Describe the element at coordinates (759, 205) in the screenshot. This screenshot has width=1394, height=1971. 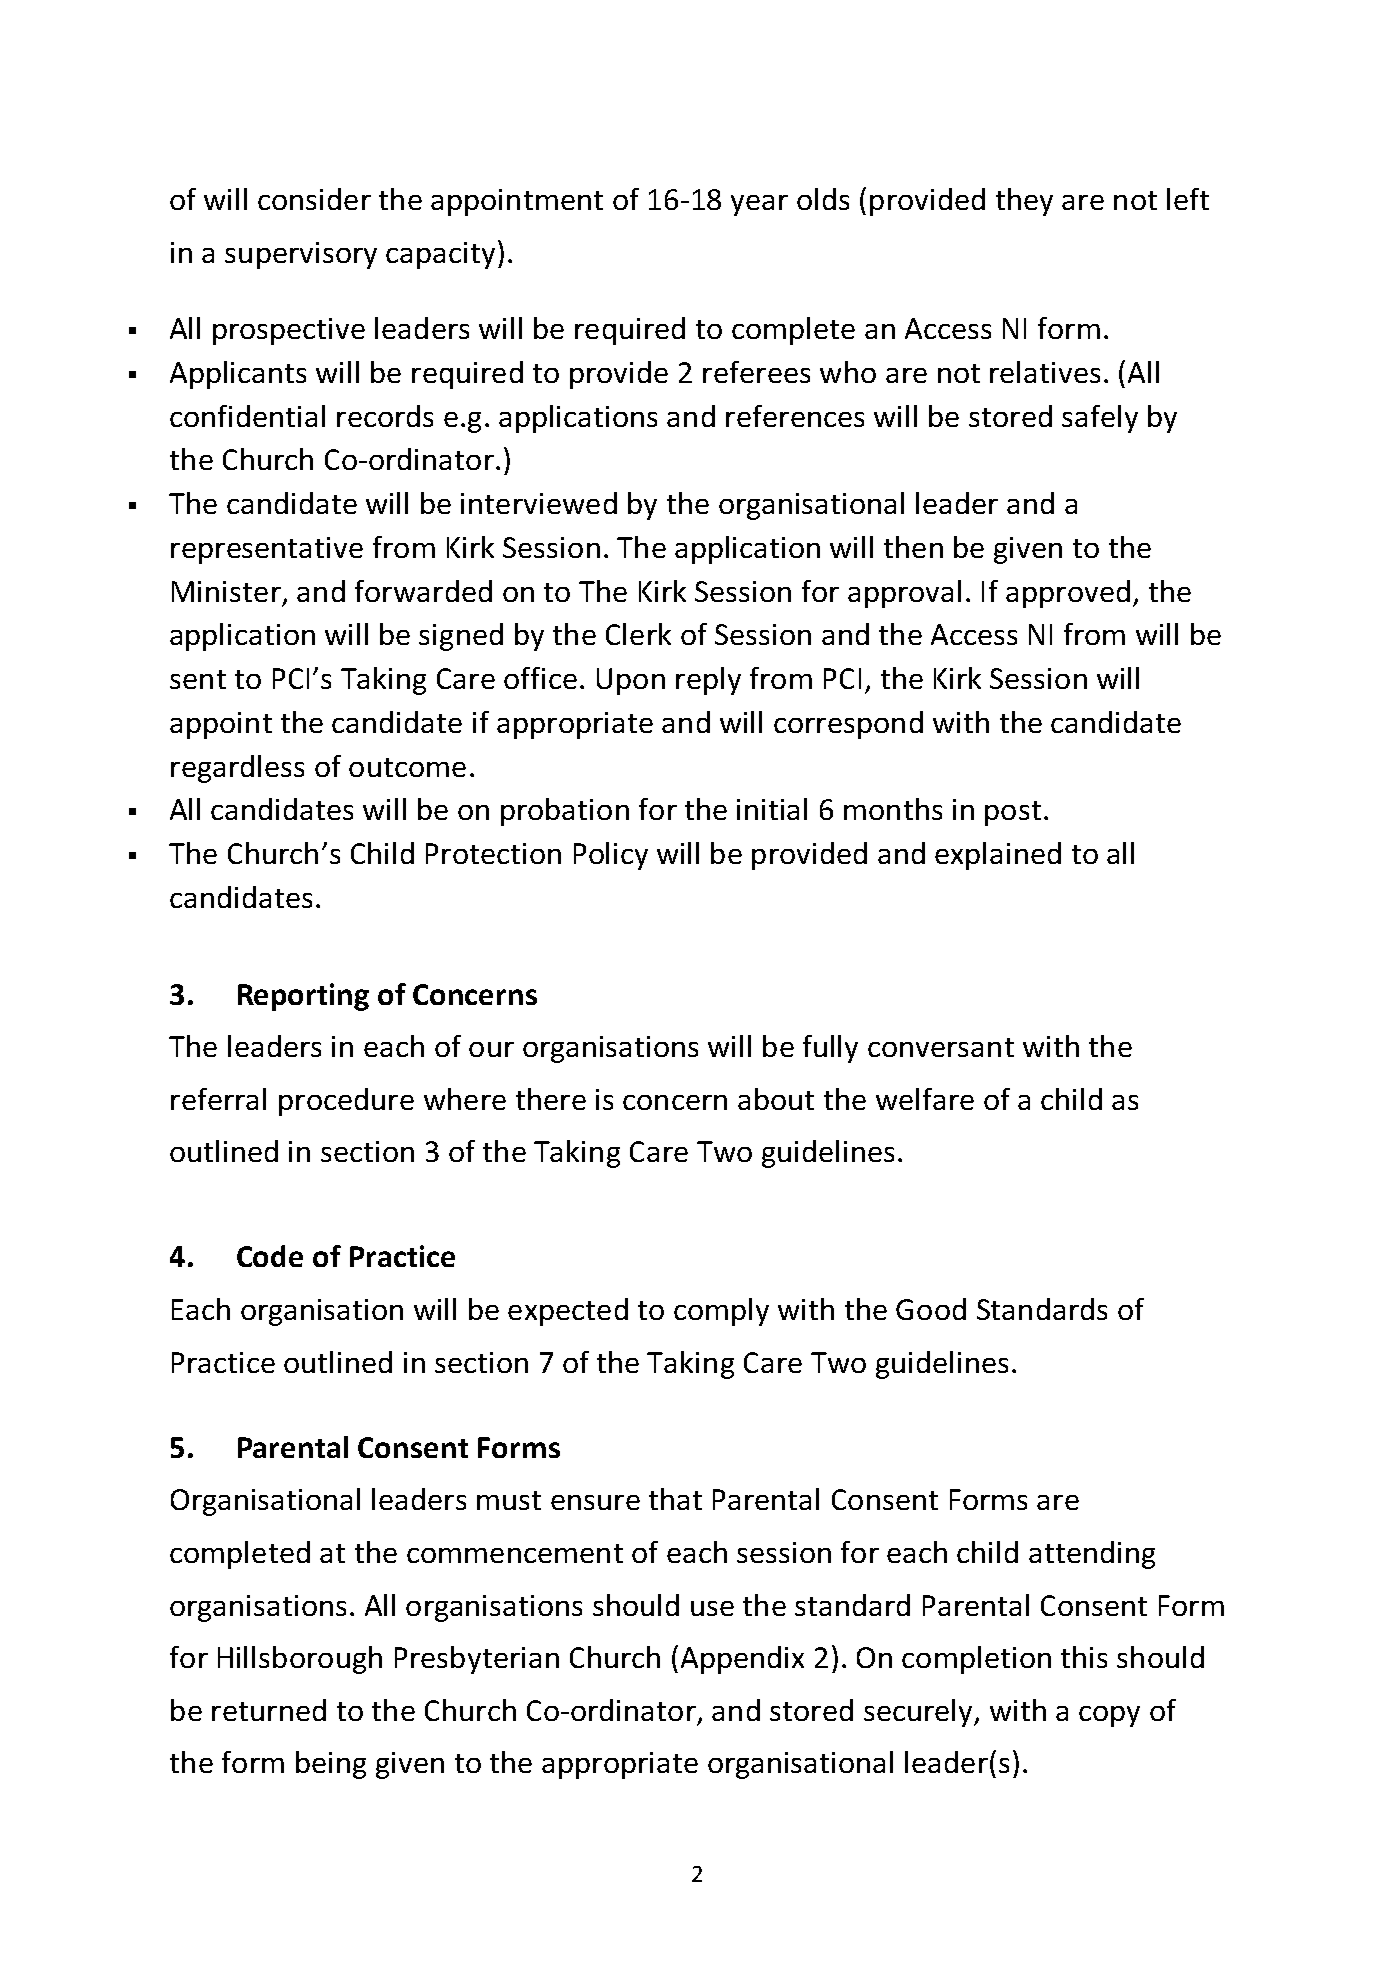
I see `year` at that location.
